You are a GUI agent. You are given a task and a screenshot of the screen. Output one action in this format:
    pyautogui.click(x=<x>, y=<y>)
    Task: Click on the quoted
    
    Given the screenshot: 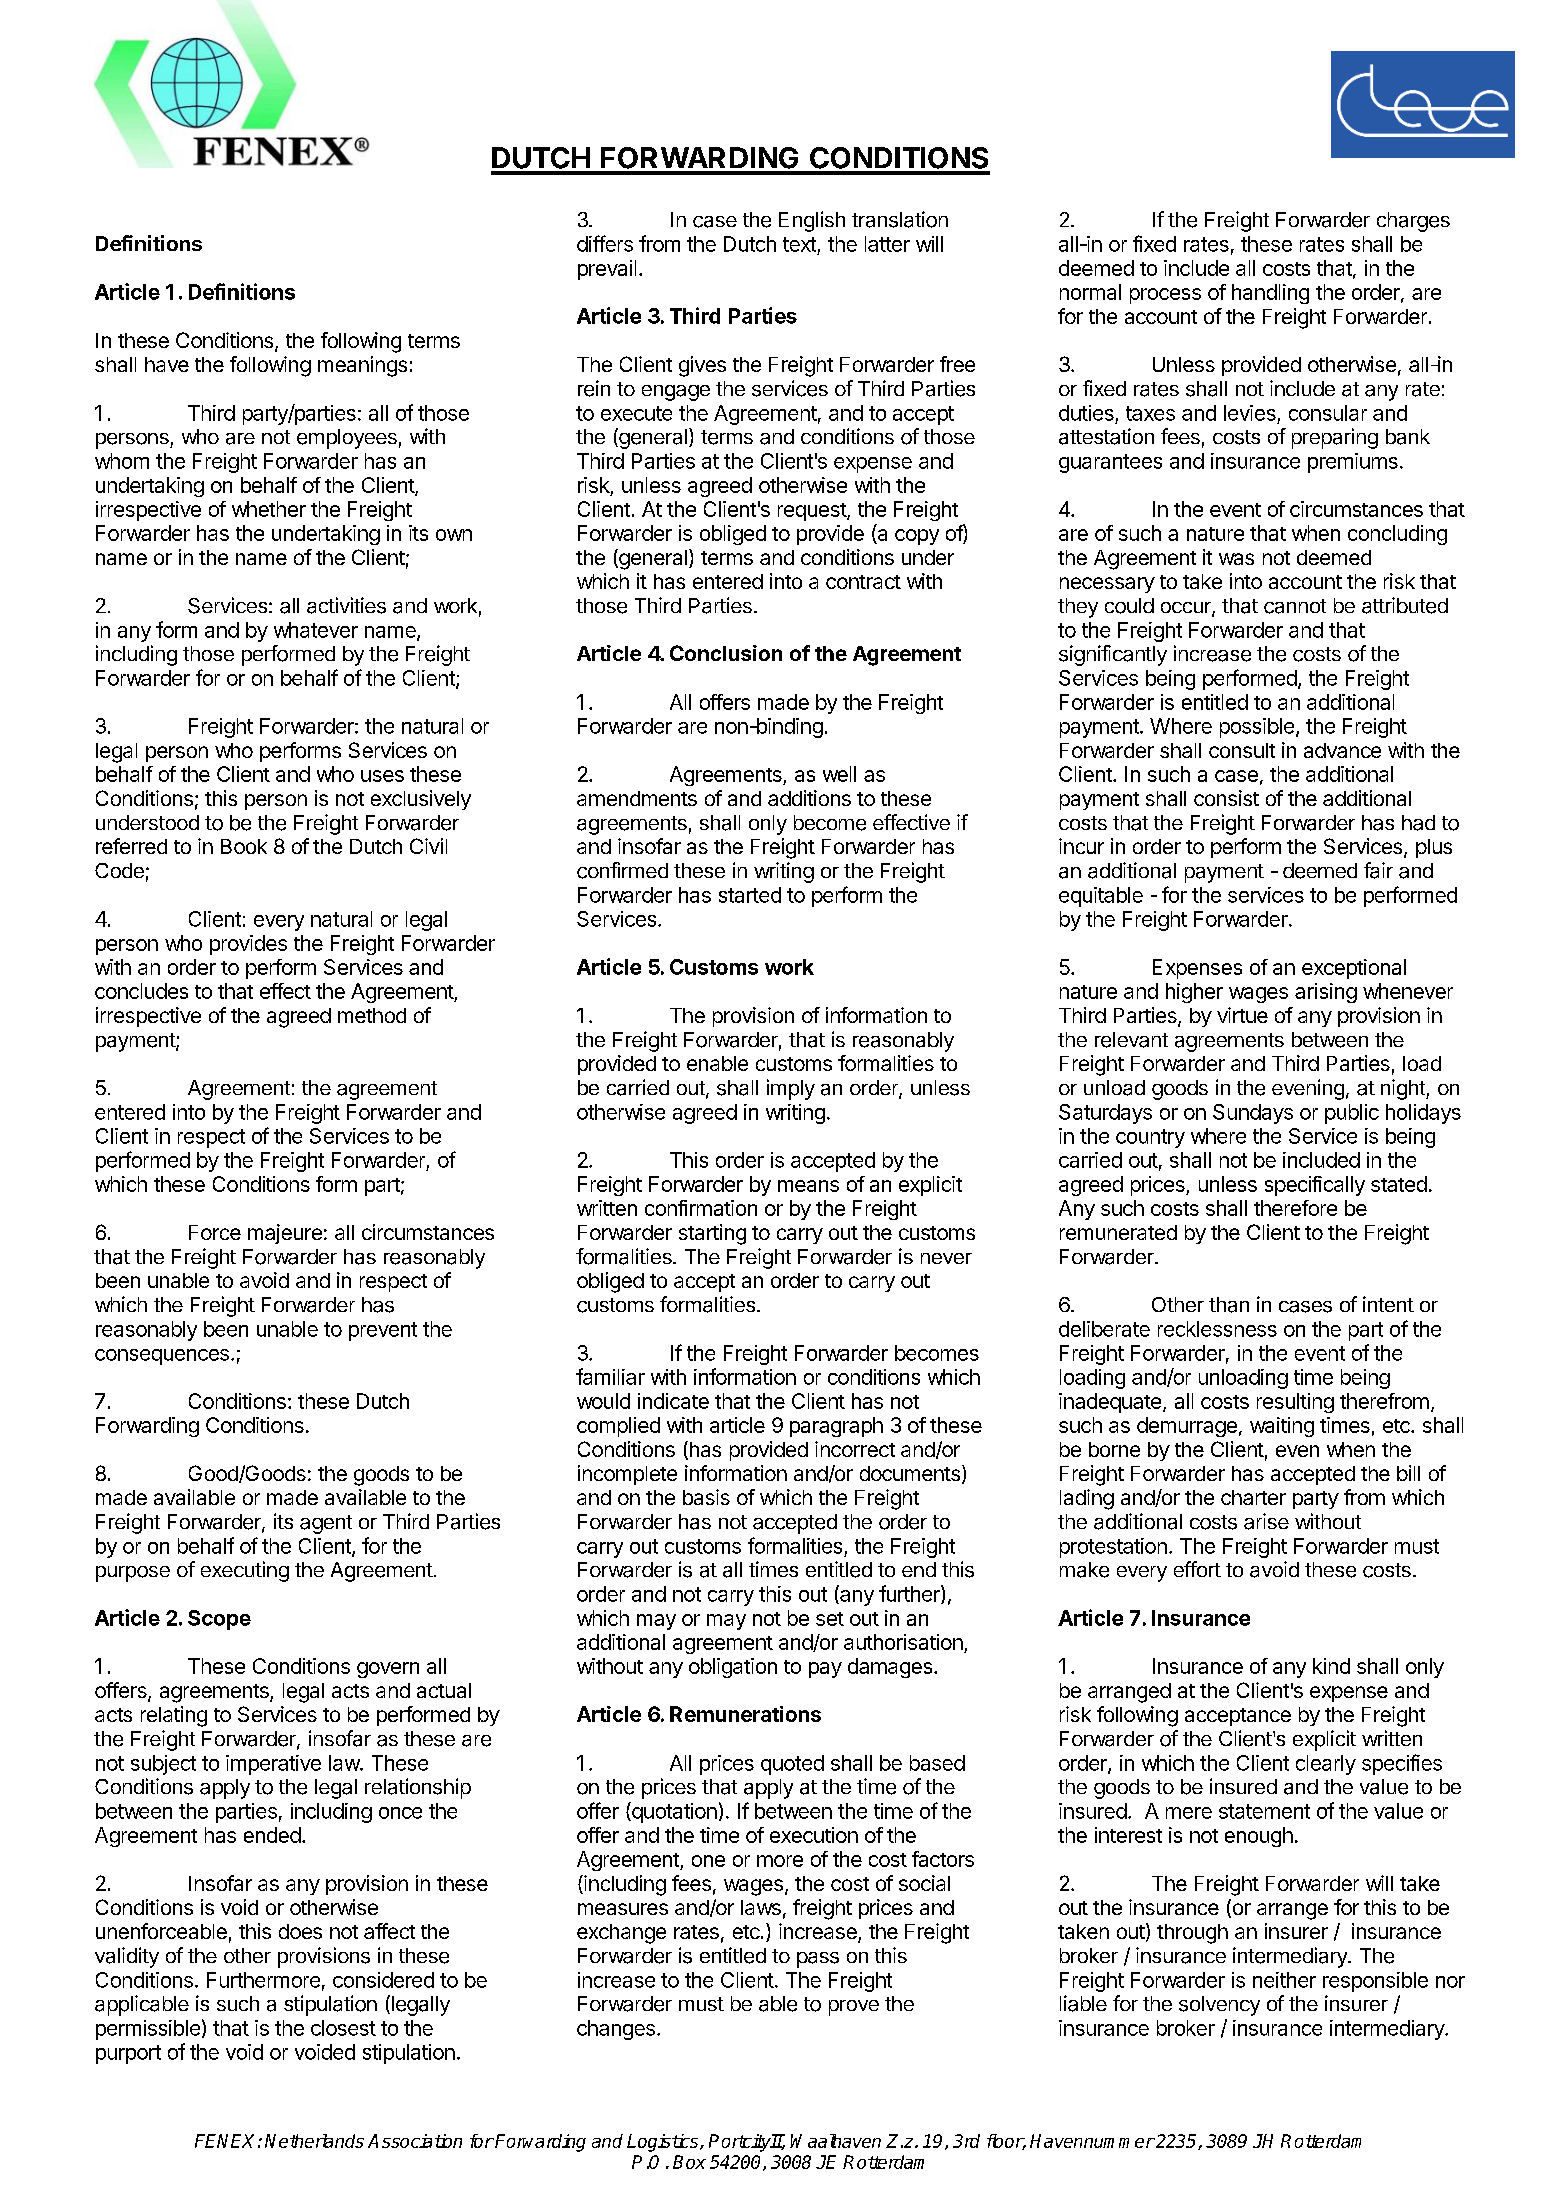 What is the action you would take?
    pyautogui.click(x=792, y=1765)
